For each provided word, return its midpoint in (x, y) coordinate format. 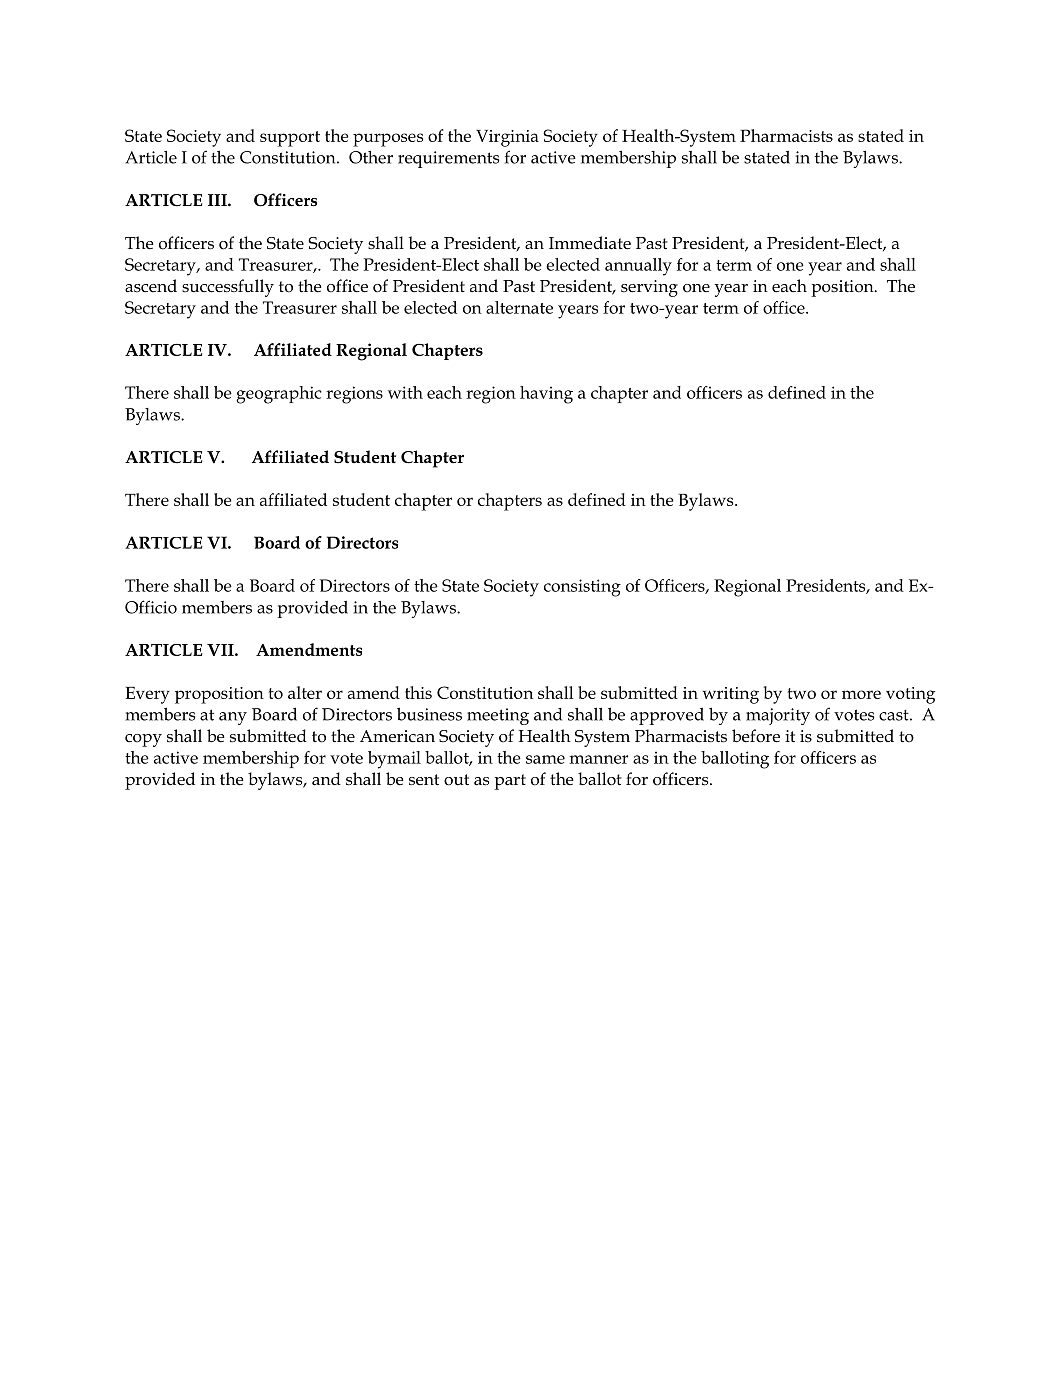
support (290, 139)
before (756, 736)
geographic (279, 395)
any (233, 718)
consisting (582, 588)
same (545, 759)
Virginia (507, 138)
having (546, 395)
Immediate (590, 243)
